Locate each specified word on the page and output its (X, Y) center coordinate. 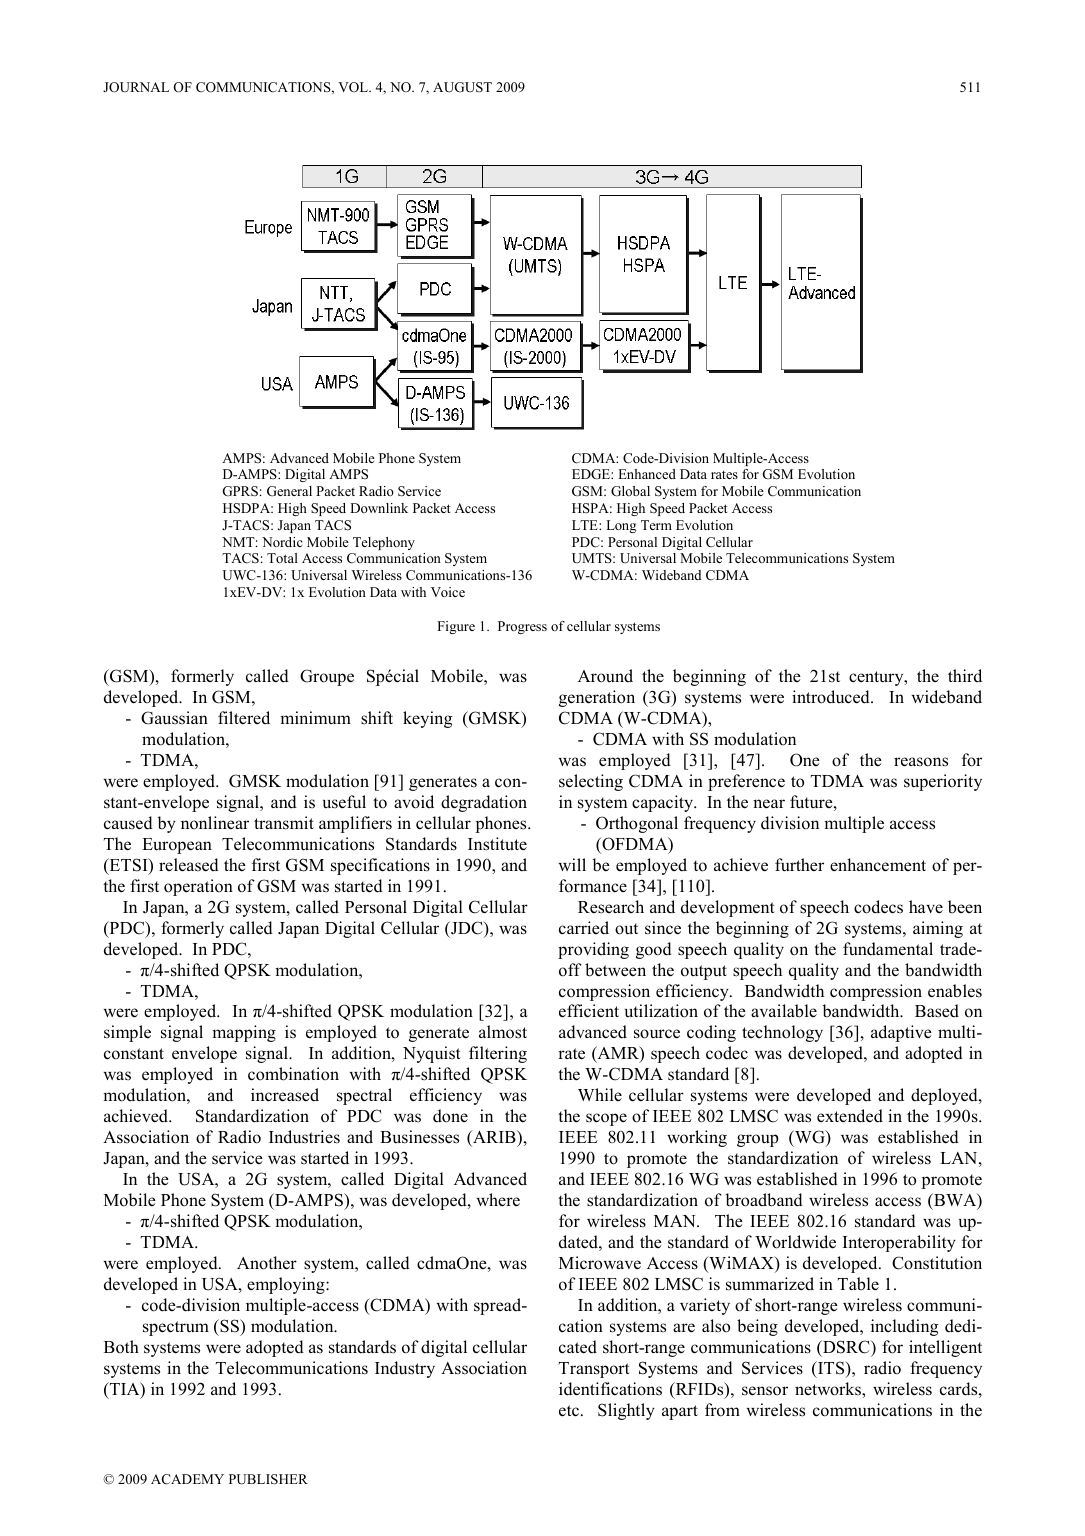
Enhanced (647, 474)
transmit (284, 823)
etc (570, 1411)
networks (829, 1390)
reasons (921, 762)
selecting (591, 782)
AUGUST (462, 87)
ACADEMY (187, 1479)
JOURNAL (136, 87)
